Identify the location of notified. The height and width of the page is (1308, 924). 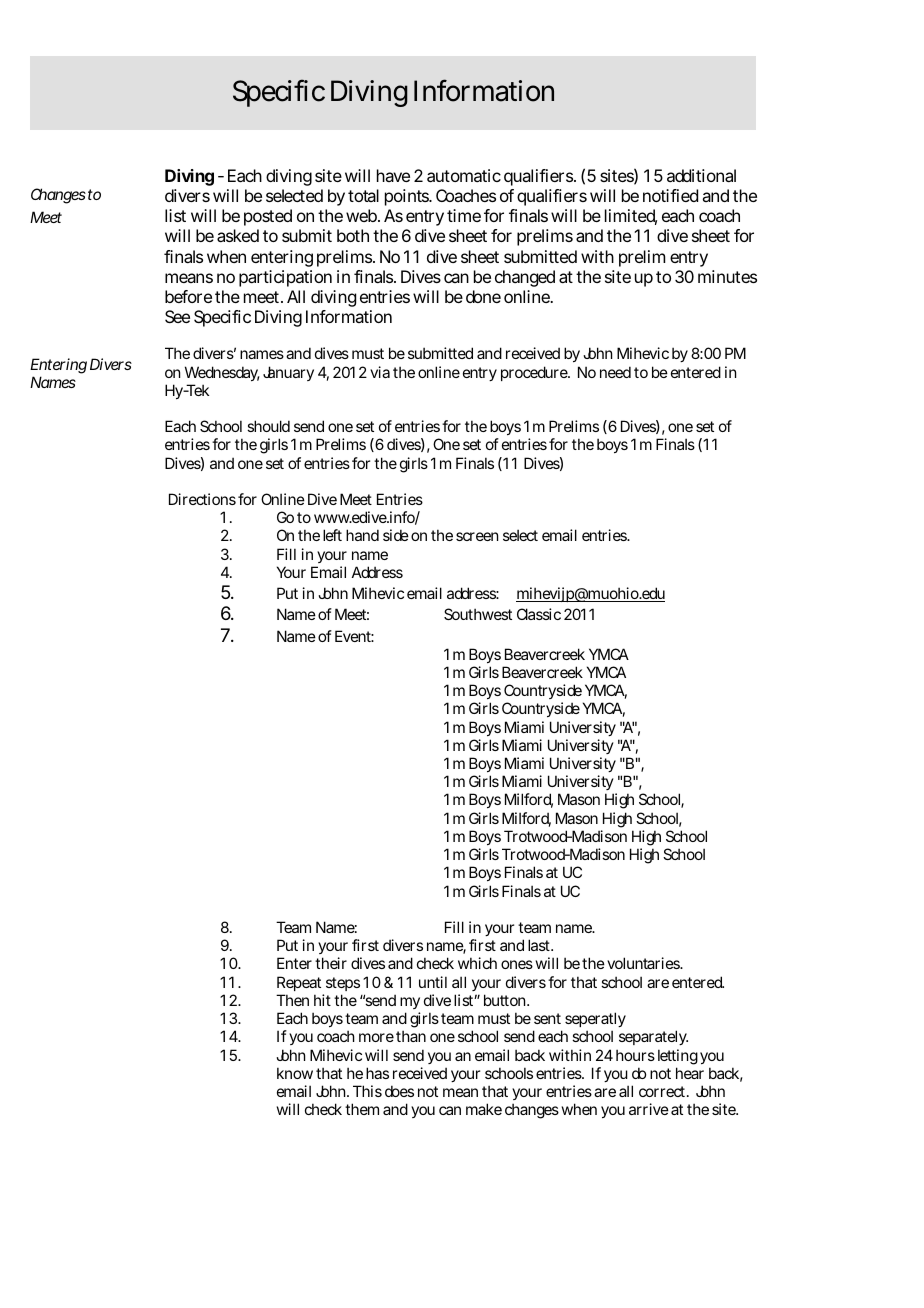
(670, 195).
